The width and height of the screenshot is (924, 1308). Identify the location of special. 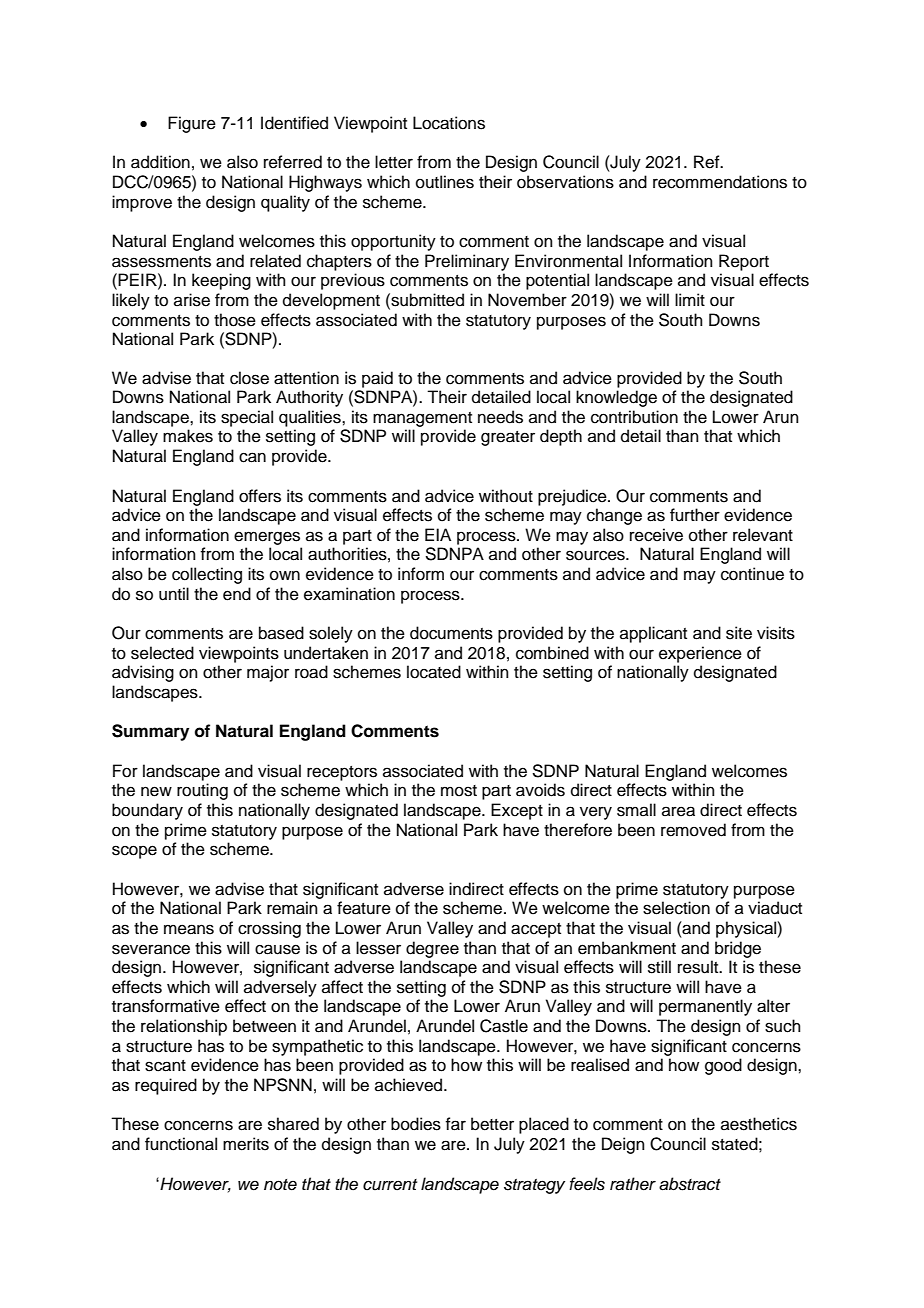
(247, 418).
